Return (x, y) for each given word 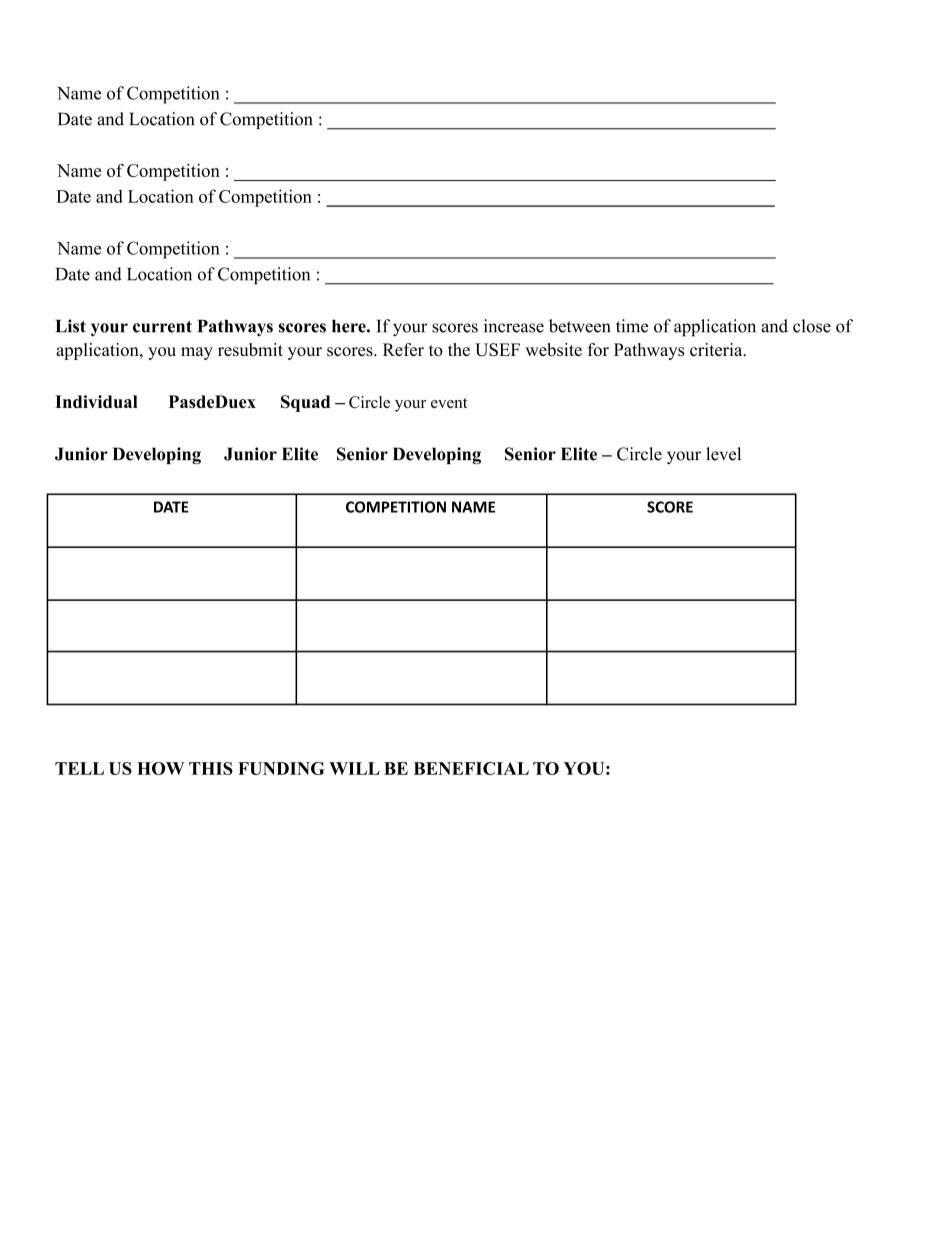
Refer (403, 349)
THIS (211, 768)
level (723, 454)
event (449, 403)
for (598, 349)
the (459, 349)
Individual (96, 401)
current (162, 326)
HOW (160, 768)
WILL (354, 768)
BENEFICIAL (471, 768)
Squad (305, 403)
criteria (717, 349)
